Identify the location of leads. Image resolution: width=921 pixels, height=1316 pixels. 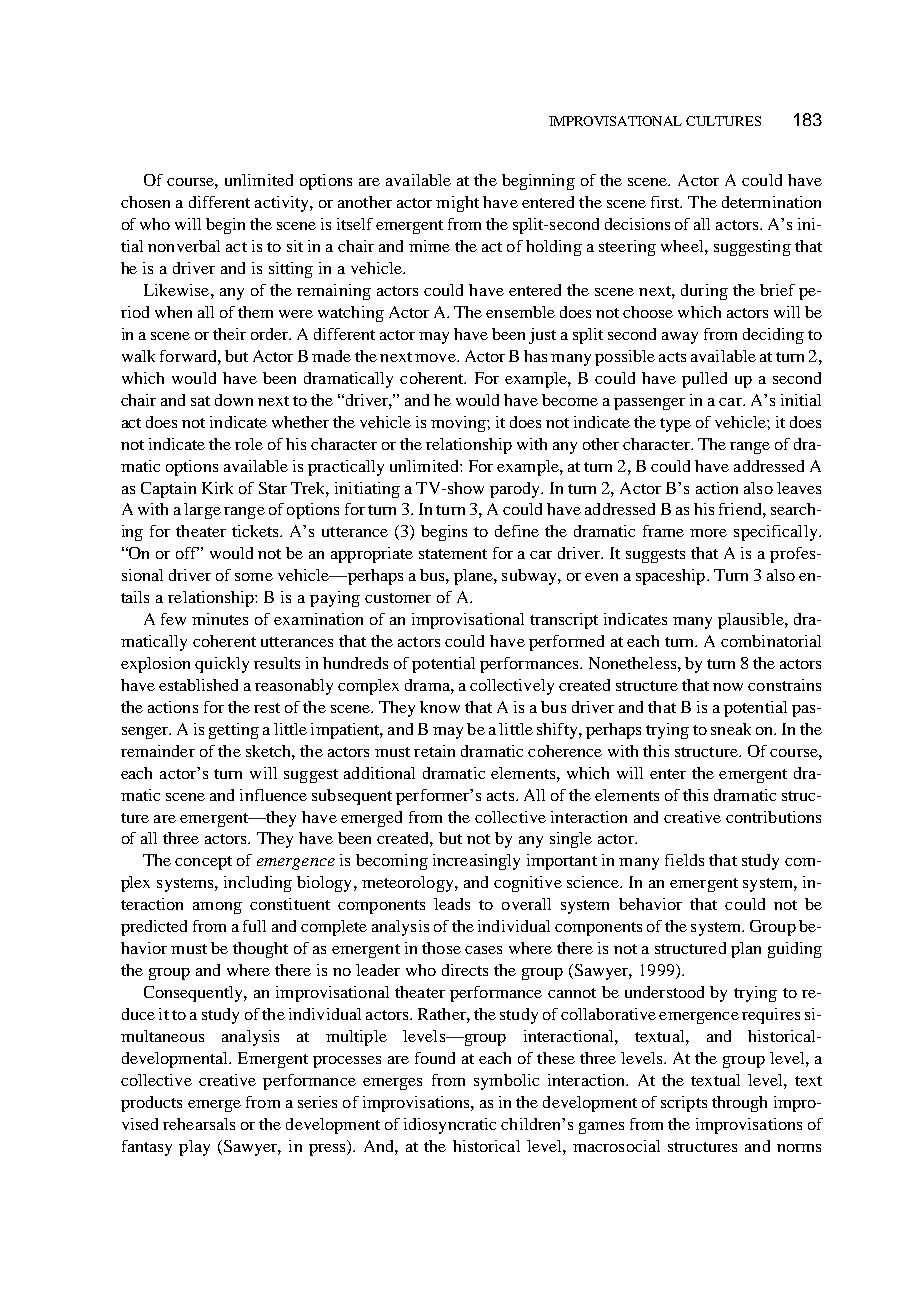
(452, 904).
